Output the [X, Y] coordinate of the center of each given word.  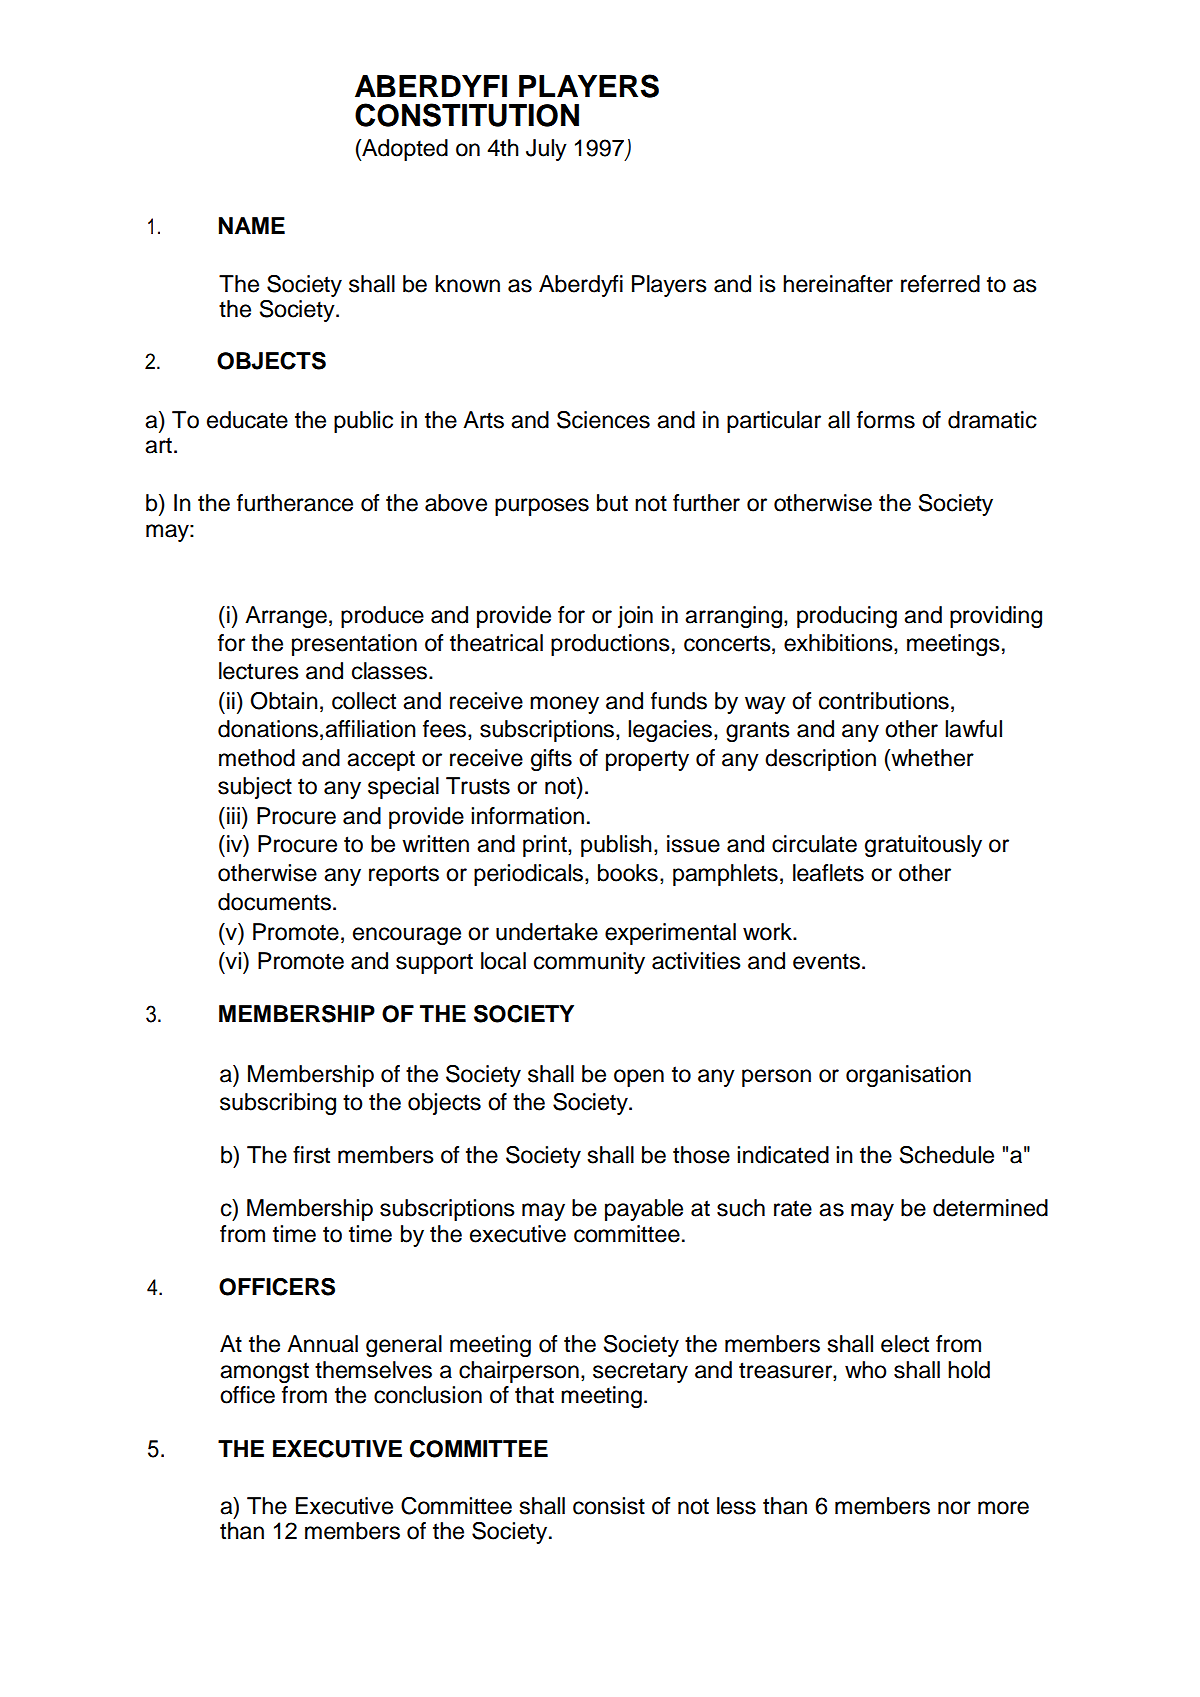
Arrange [286, 617]
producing [847, 617]
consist [609, 1506]
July [546, 150]
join [635, 617]
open [639, 1078]
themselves [373, 1370]
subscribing [278, 1104]
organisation [908, 1076]
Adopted [404, 150]
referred [940, 284]
